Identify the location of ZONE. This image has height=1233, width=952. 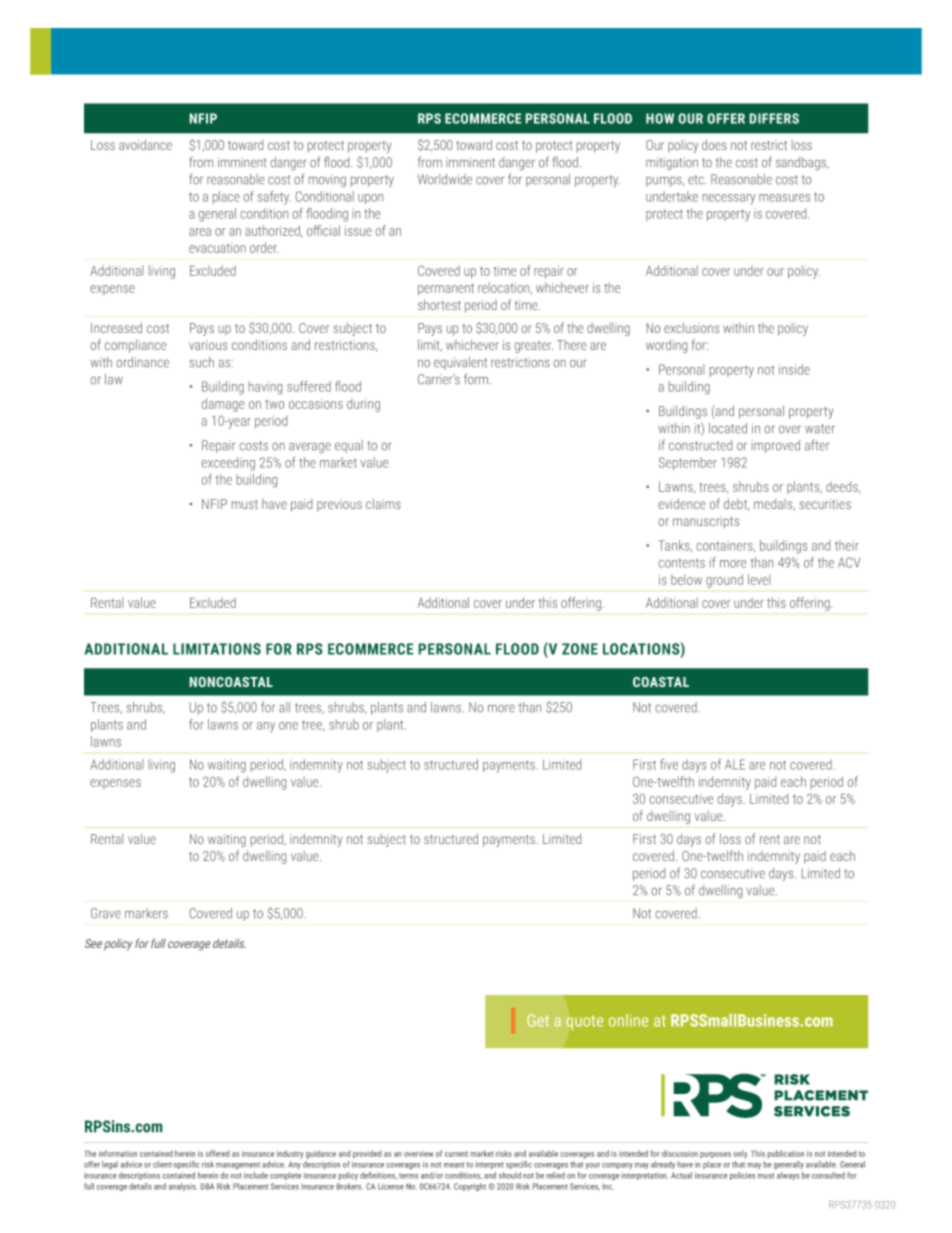
(580, 649).
